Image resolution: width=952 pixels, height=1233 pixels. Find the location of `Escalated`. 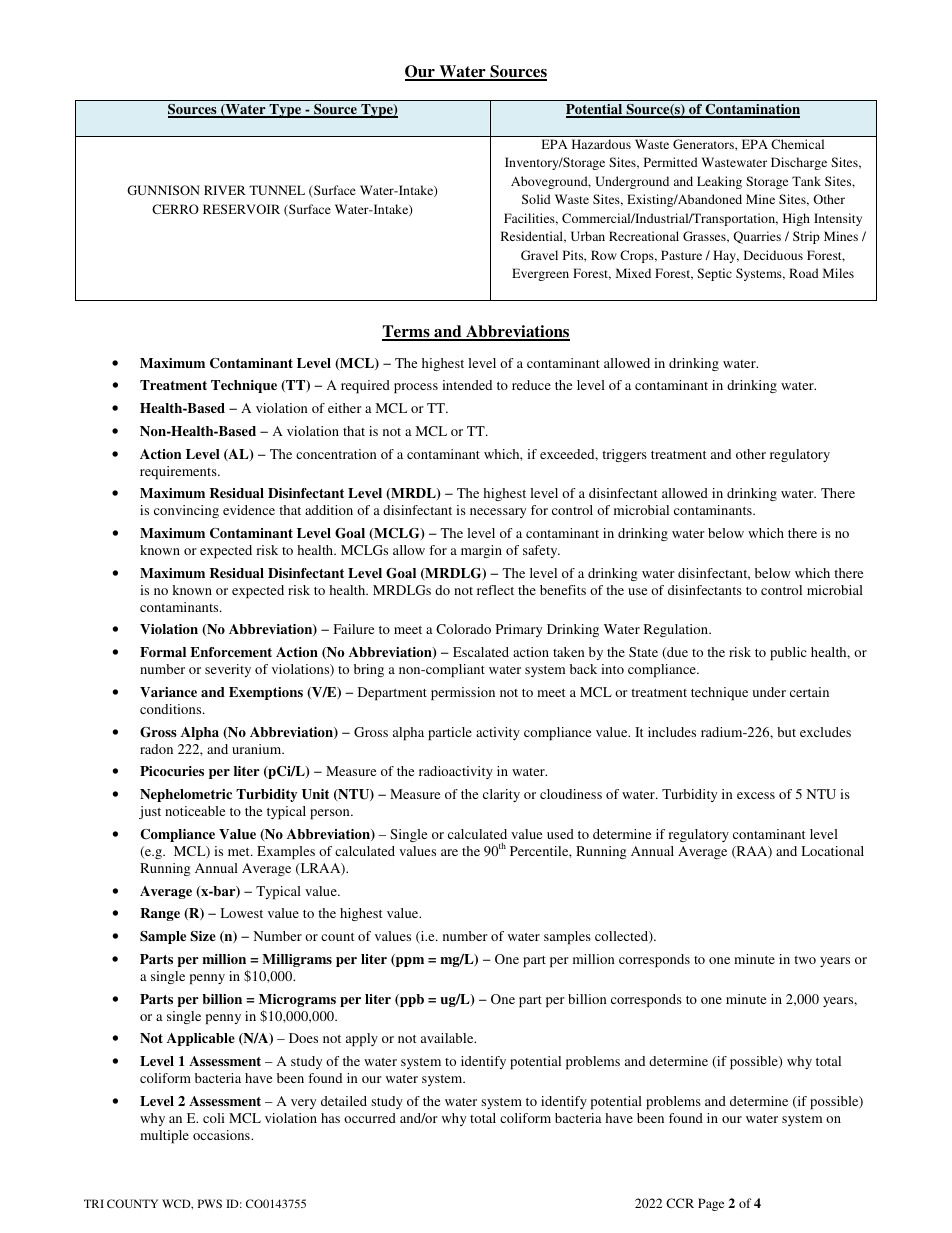

Escalated is located at coordinates (481, 652).
